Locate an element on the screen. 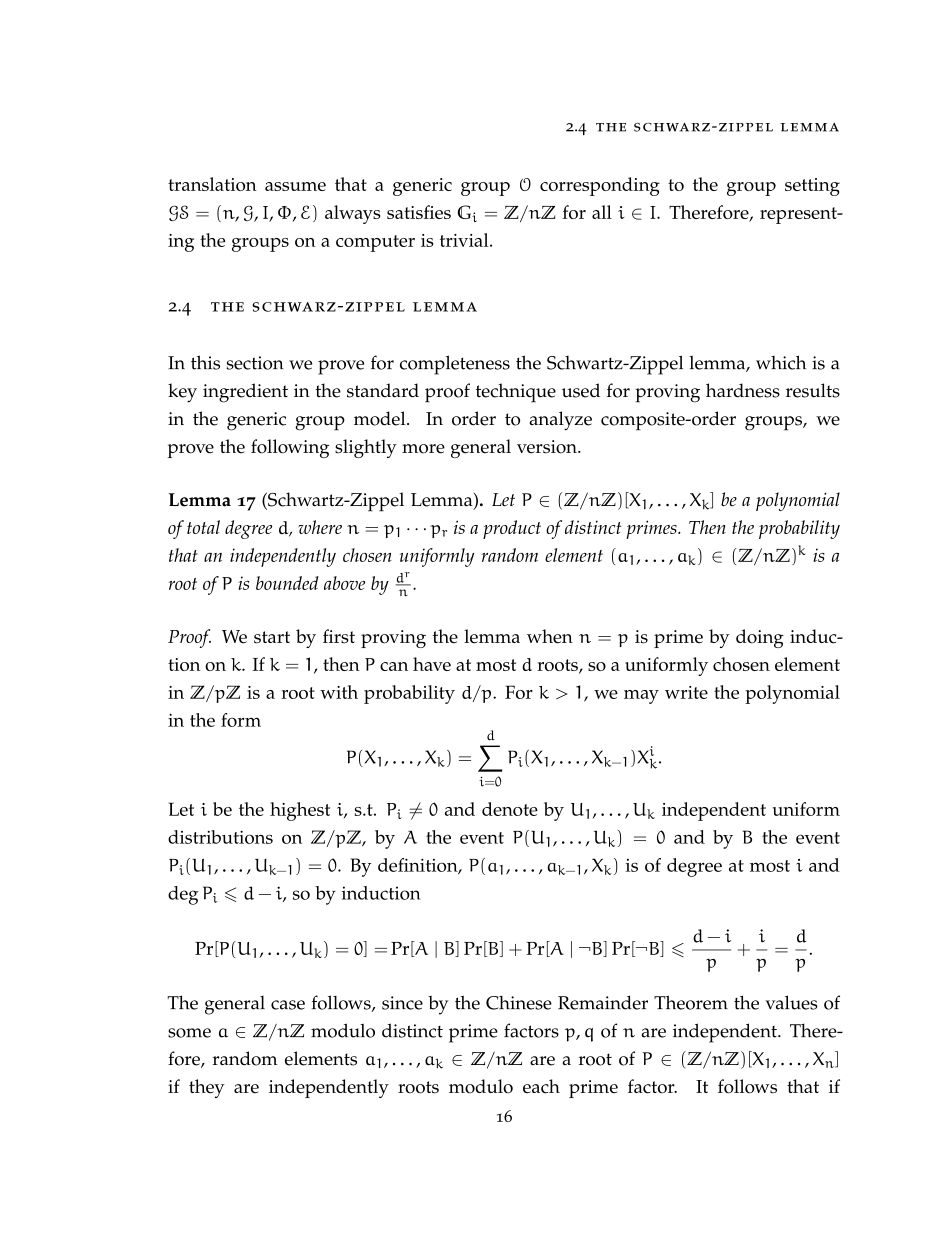  highest is located at coordinates (300, 811).
